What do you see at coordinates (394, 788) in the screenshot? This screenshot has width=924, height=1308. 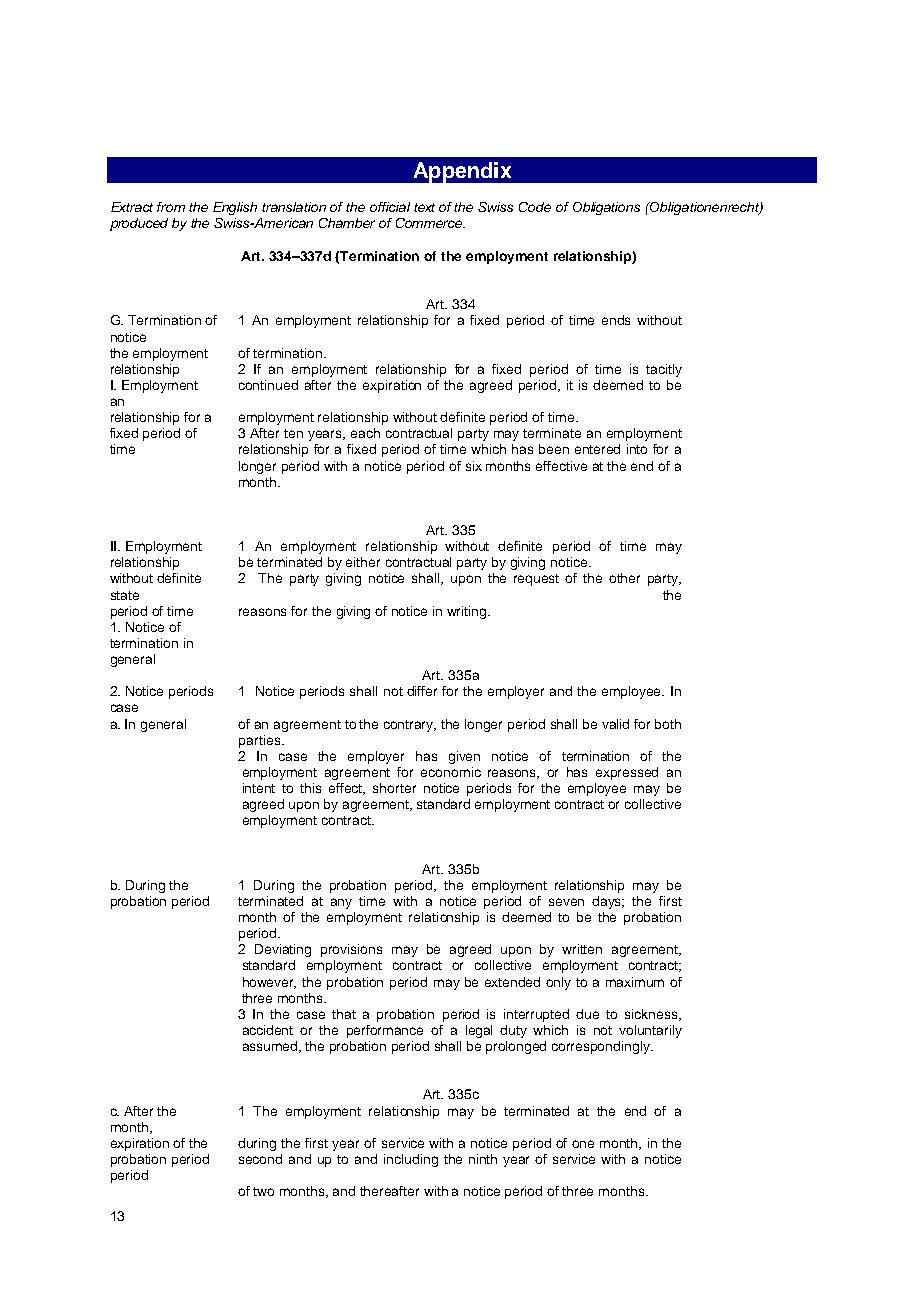 I see `shorter` at bounding box center [394, 788].
